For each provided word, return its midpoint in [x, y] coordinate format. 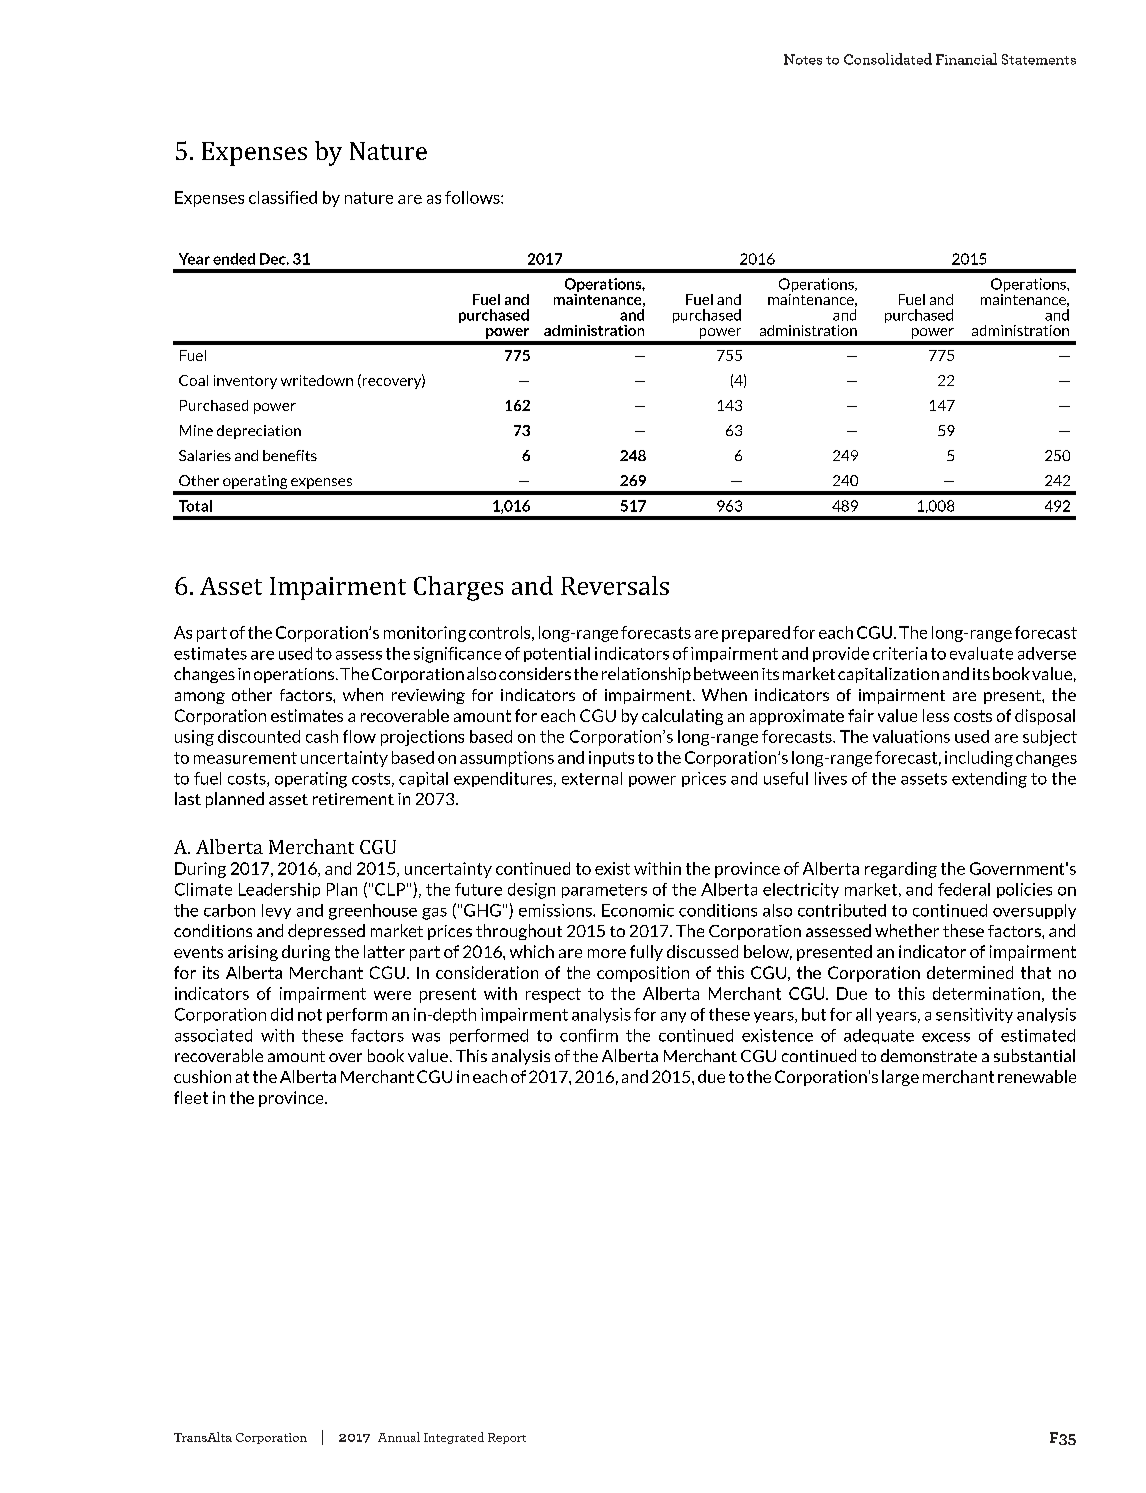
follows [473, 197]
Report [507, 1438]
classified [283, 197]
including [979, 759]
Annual [399, 1437]
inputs [611, 759]
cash [322, 736]
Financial [966, 59]
